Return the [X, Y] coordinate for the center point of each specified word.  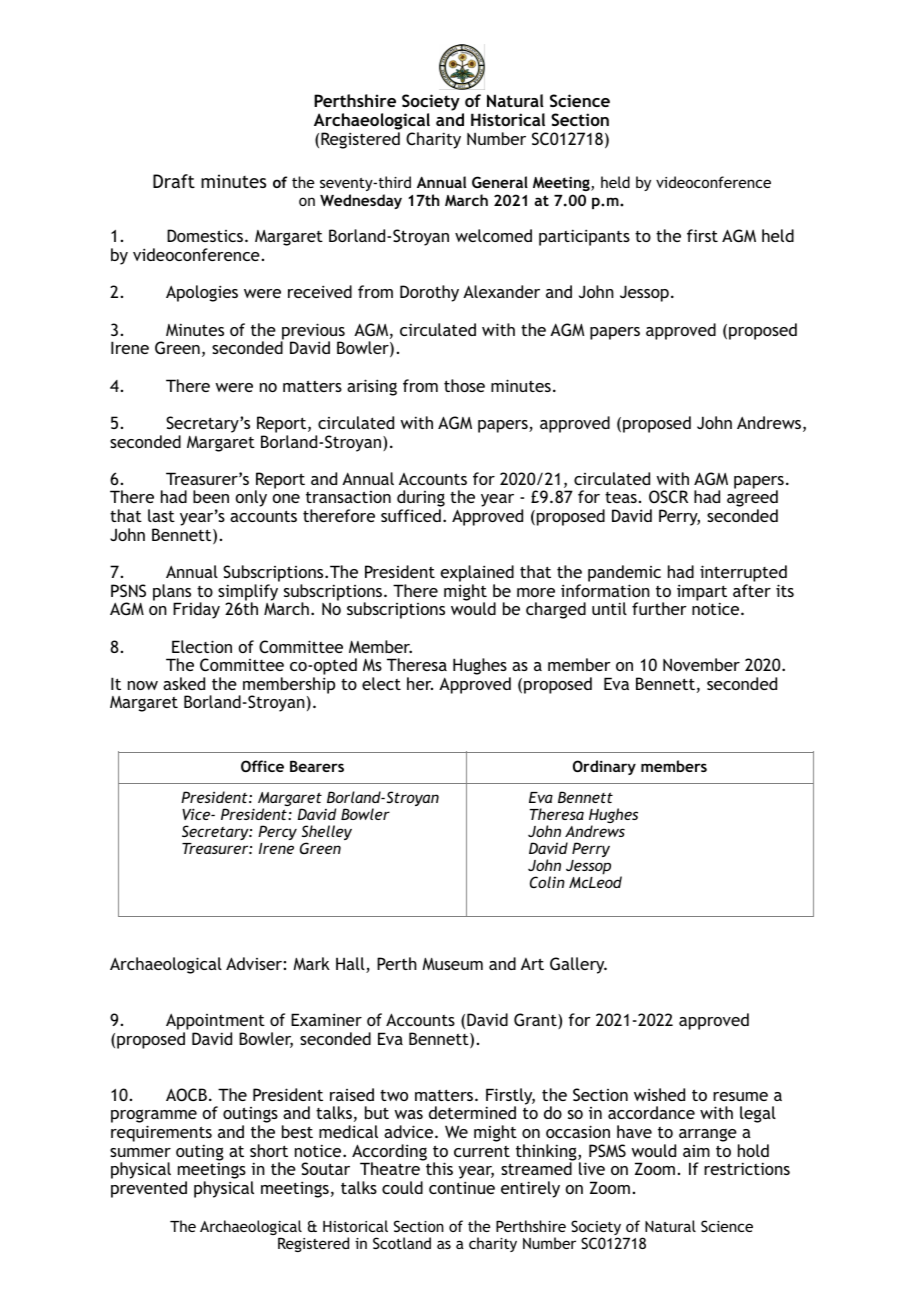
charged [556, 610]
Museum [452, 964]
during [421, 500]
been [211, 496]
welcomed [493, 235]
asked [184, 683]
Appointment [215, 1023]
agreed [752, 500]
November [701, 664]
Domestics [206, 235]
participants [584, 237]
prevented [149, 1189]
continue [462, 1187]
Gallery [578, 965]
